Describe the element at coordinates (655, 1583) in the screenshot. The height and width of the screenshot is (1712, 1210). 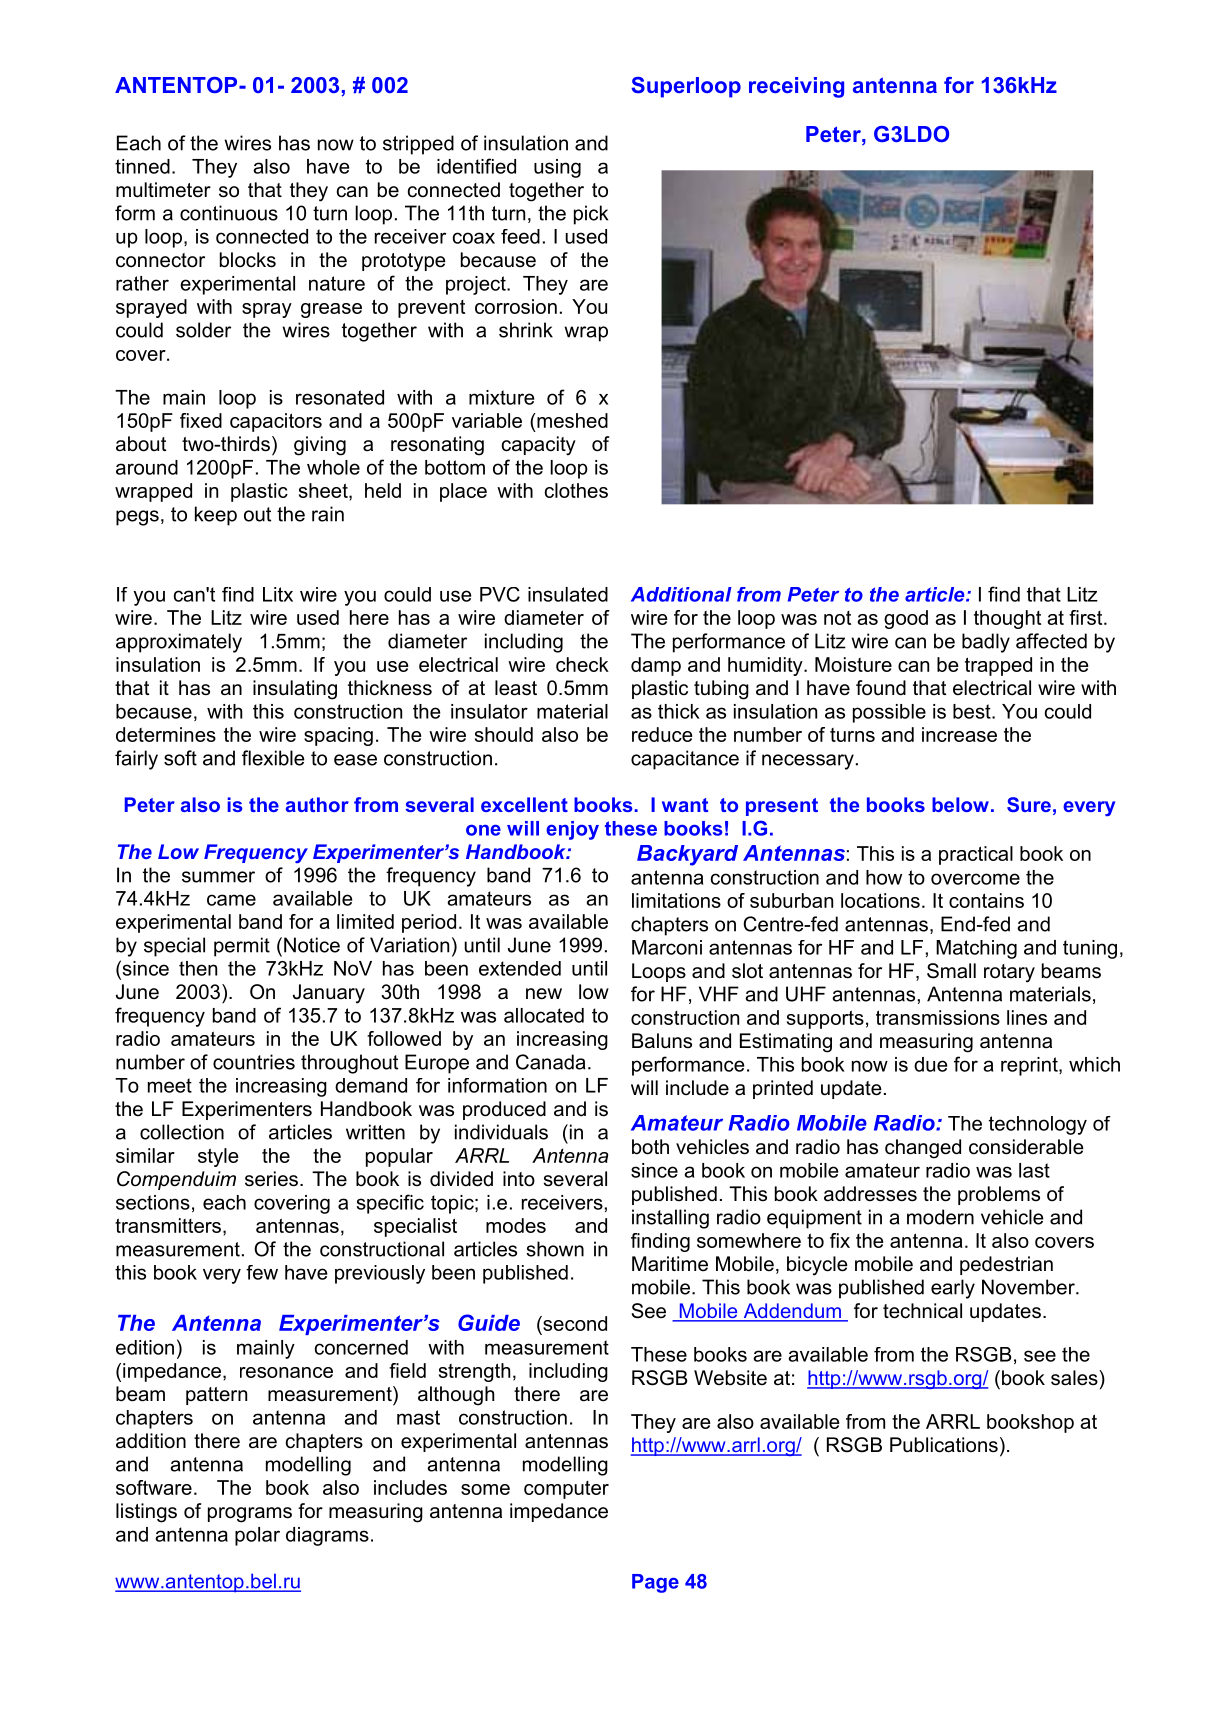
I see `Page` at that location.
